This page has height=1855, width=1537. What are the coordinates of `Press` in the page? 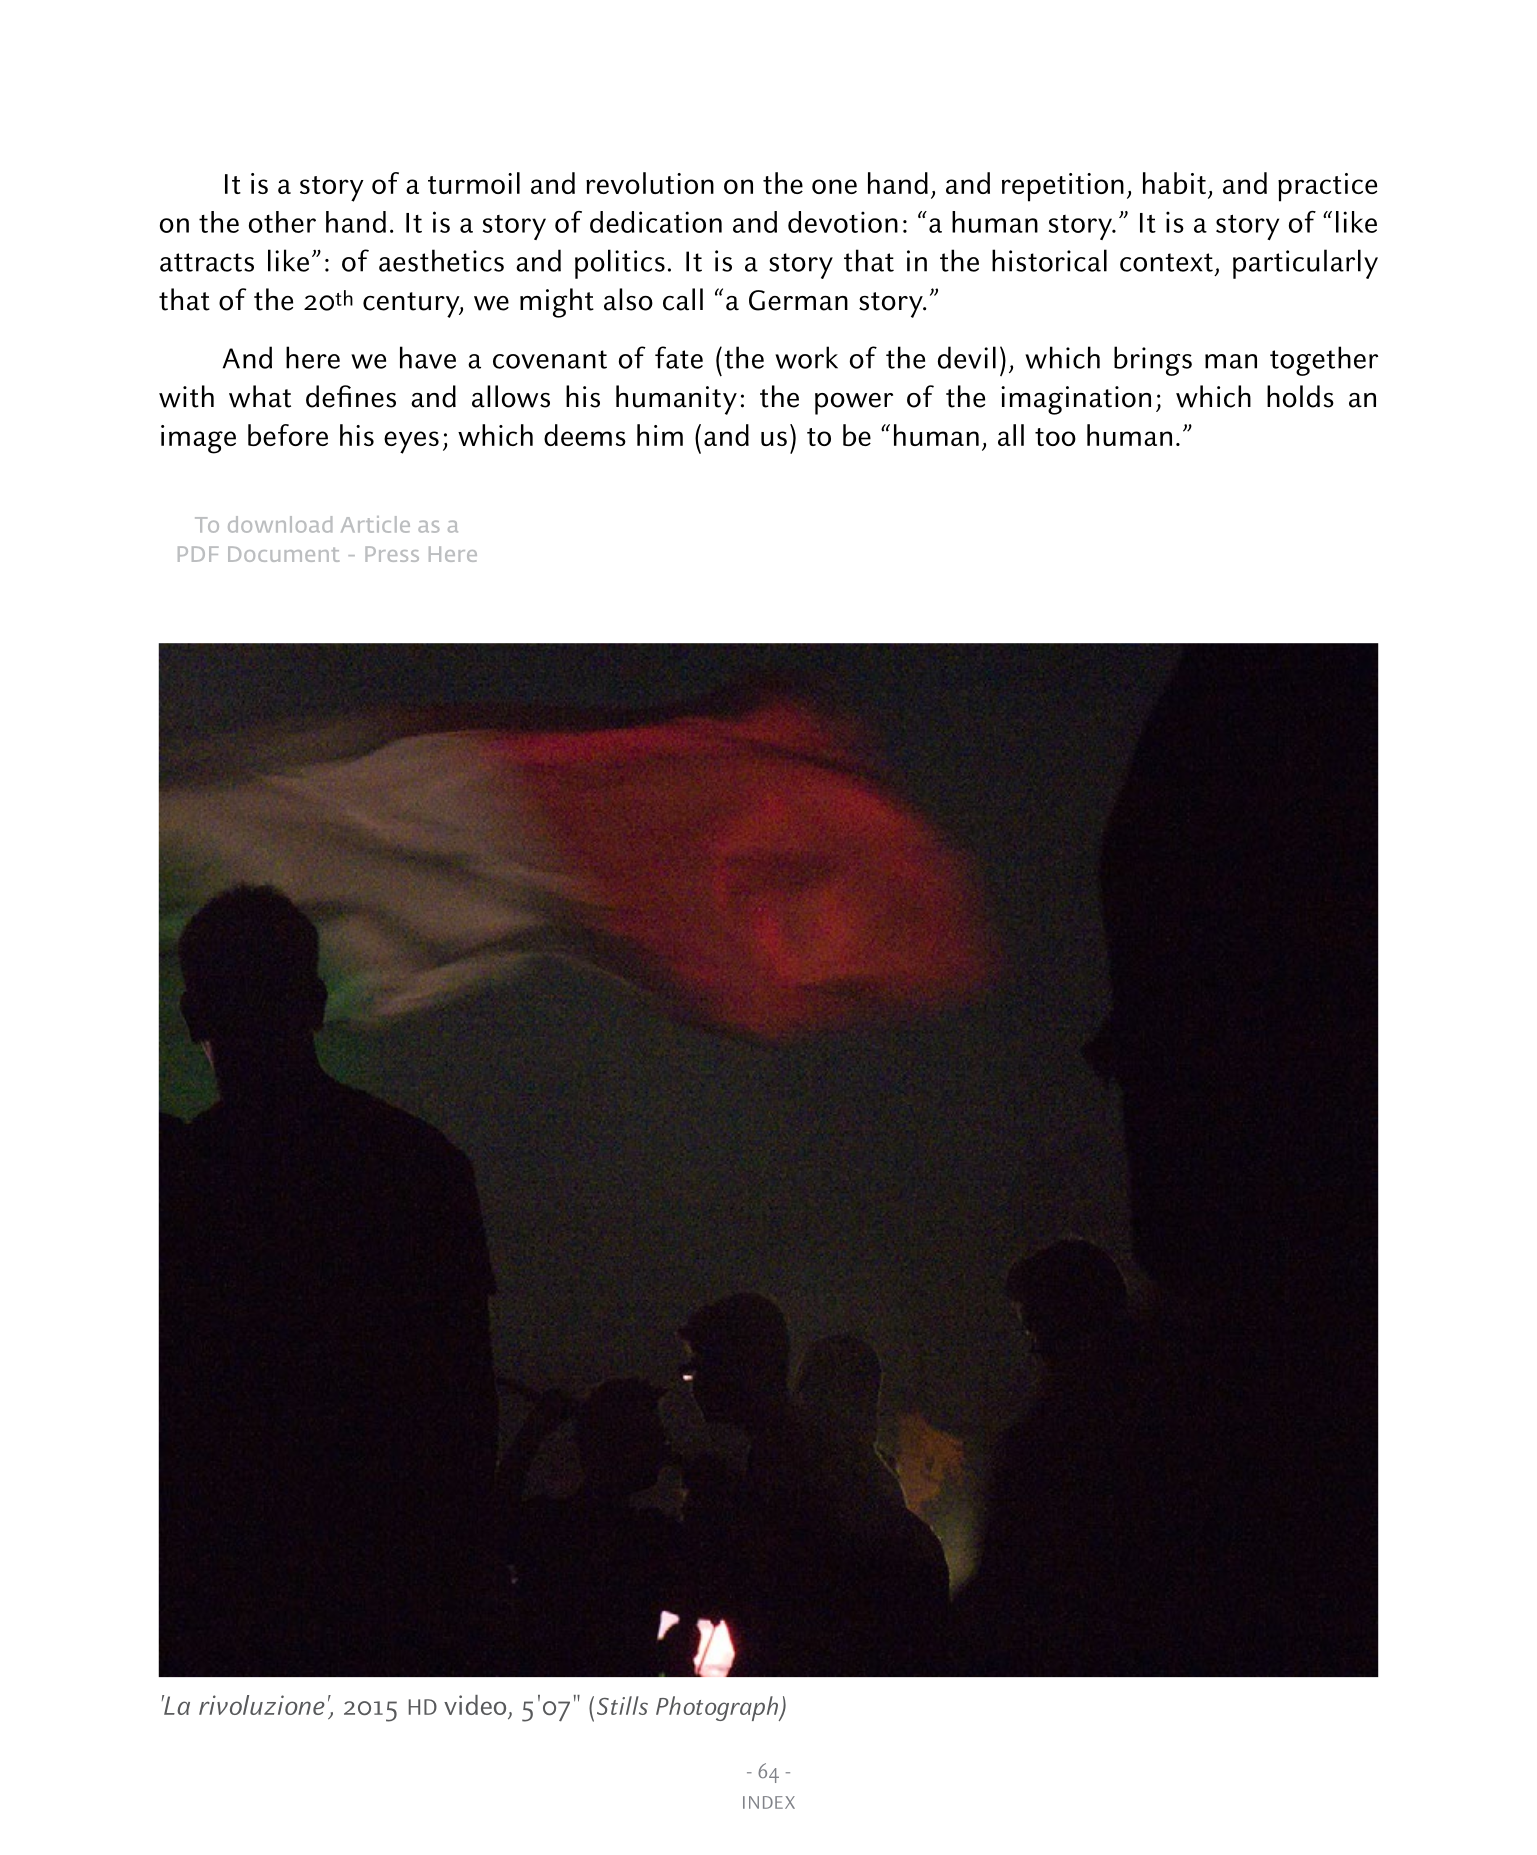 It's located at (392, 554).
